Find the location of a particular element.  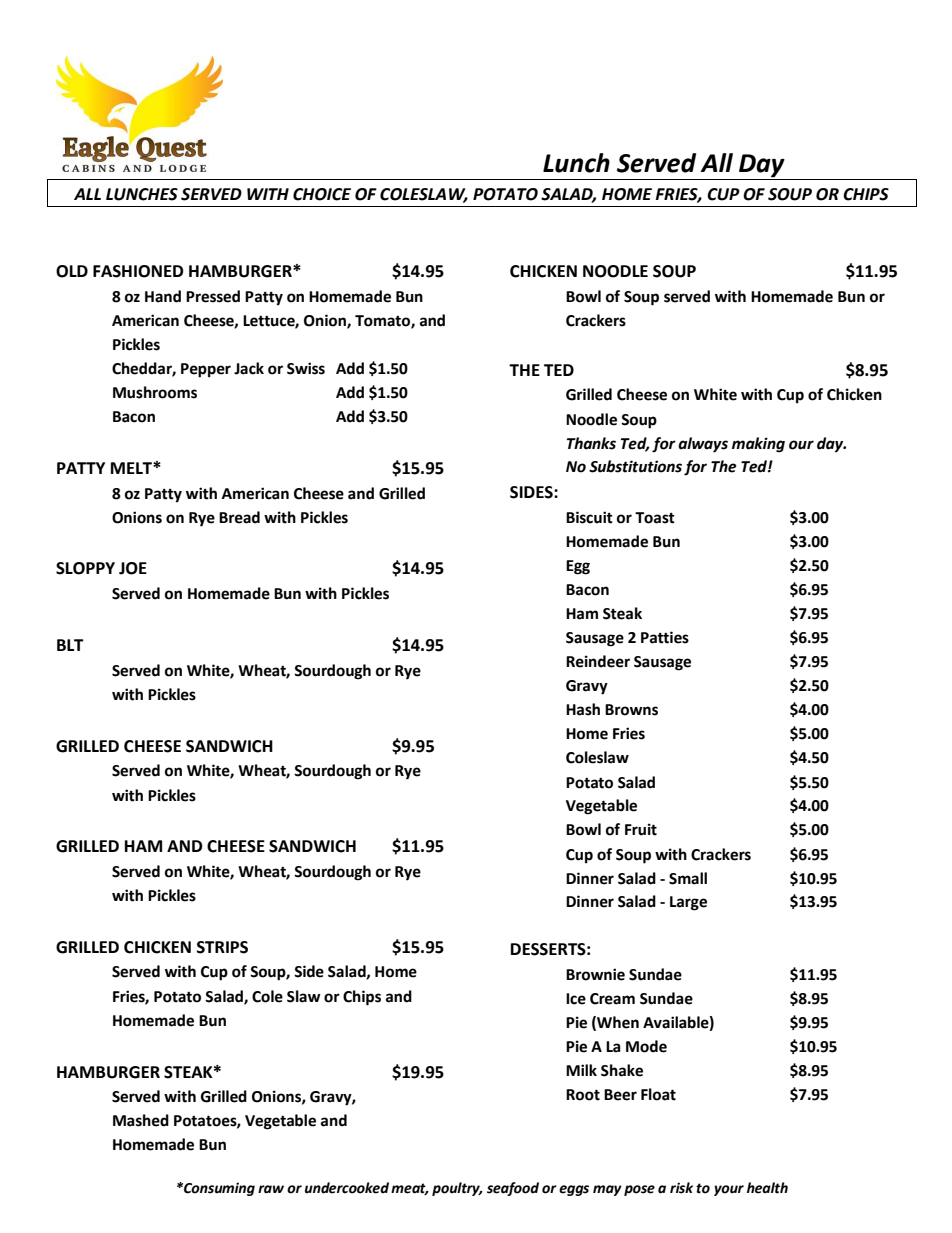

Hash is located at coordinates (583, 709).
